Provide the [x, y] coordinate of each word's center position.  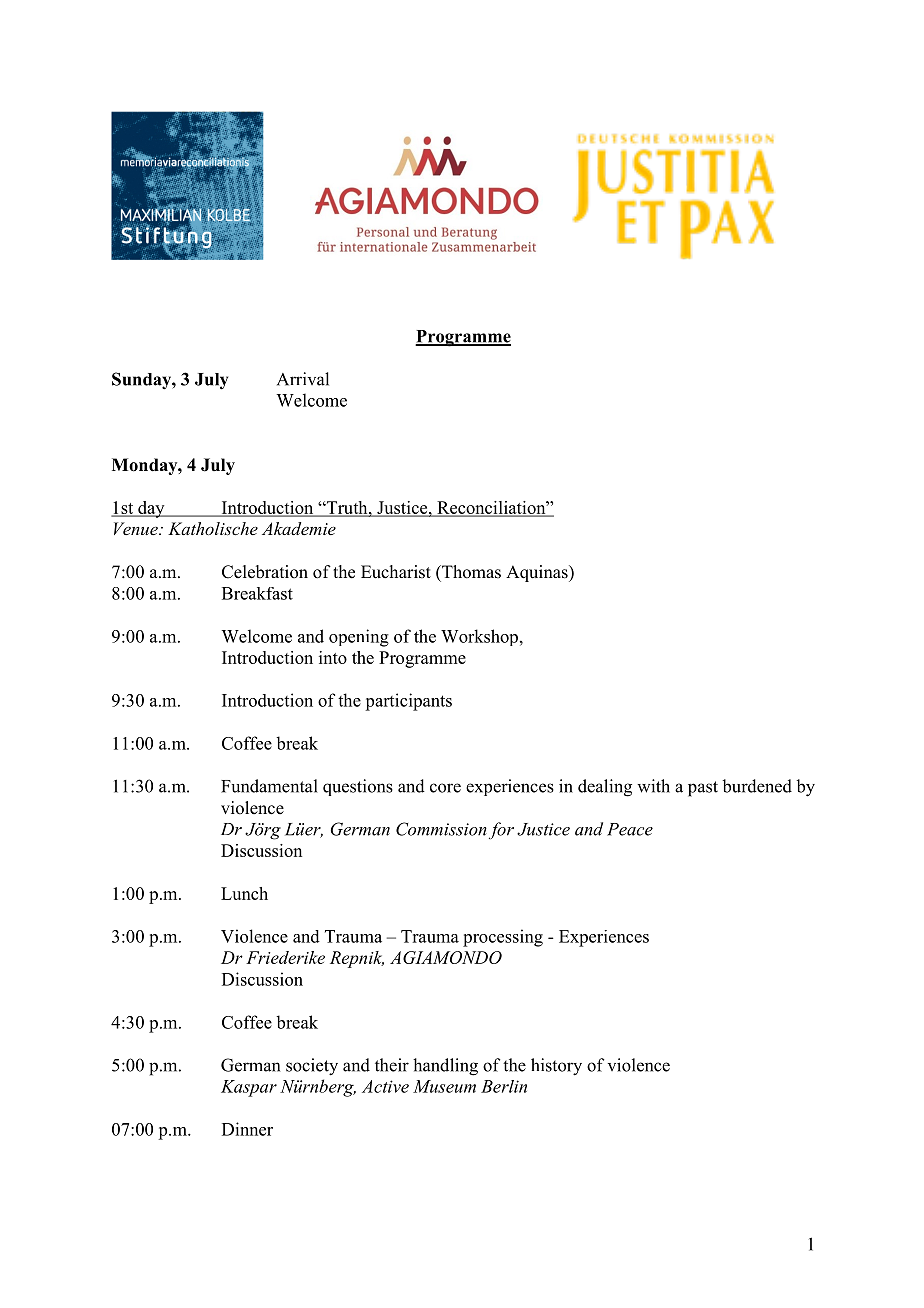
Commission [441, 829]
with [653, 786]
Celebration [265, 572]
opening [359, 638]
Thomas [470, 572]
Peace [630, 829]
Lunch [244, 893]
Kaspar [249, 1088]
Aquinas [538, 573]
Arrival [303, 379]
